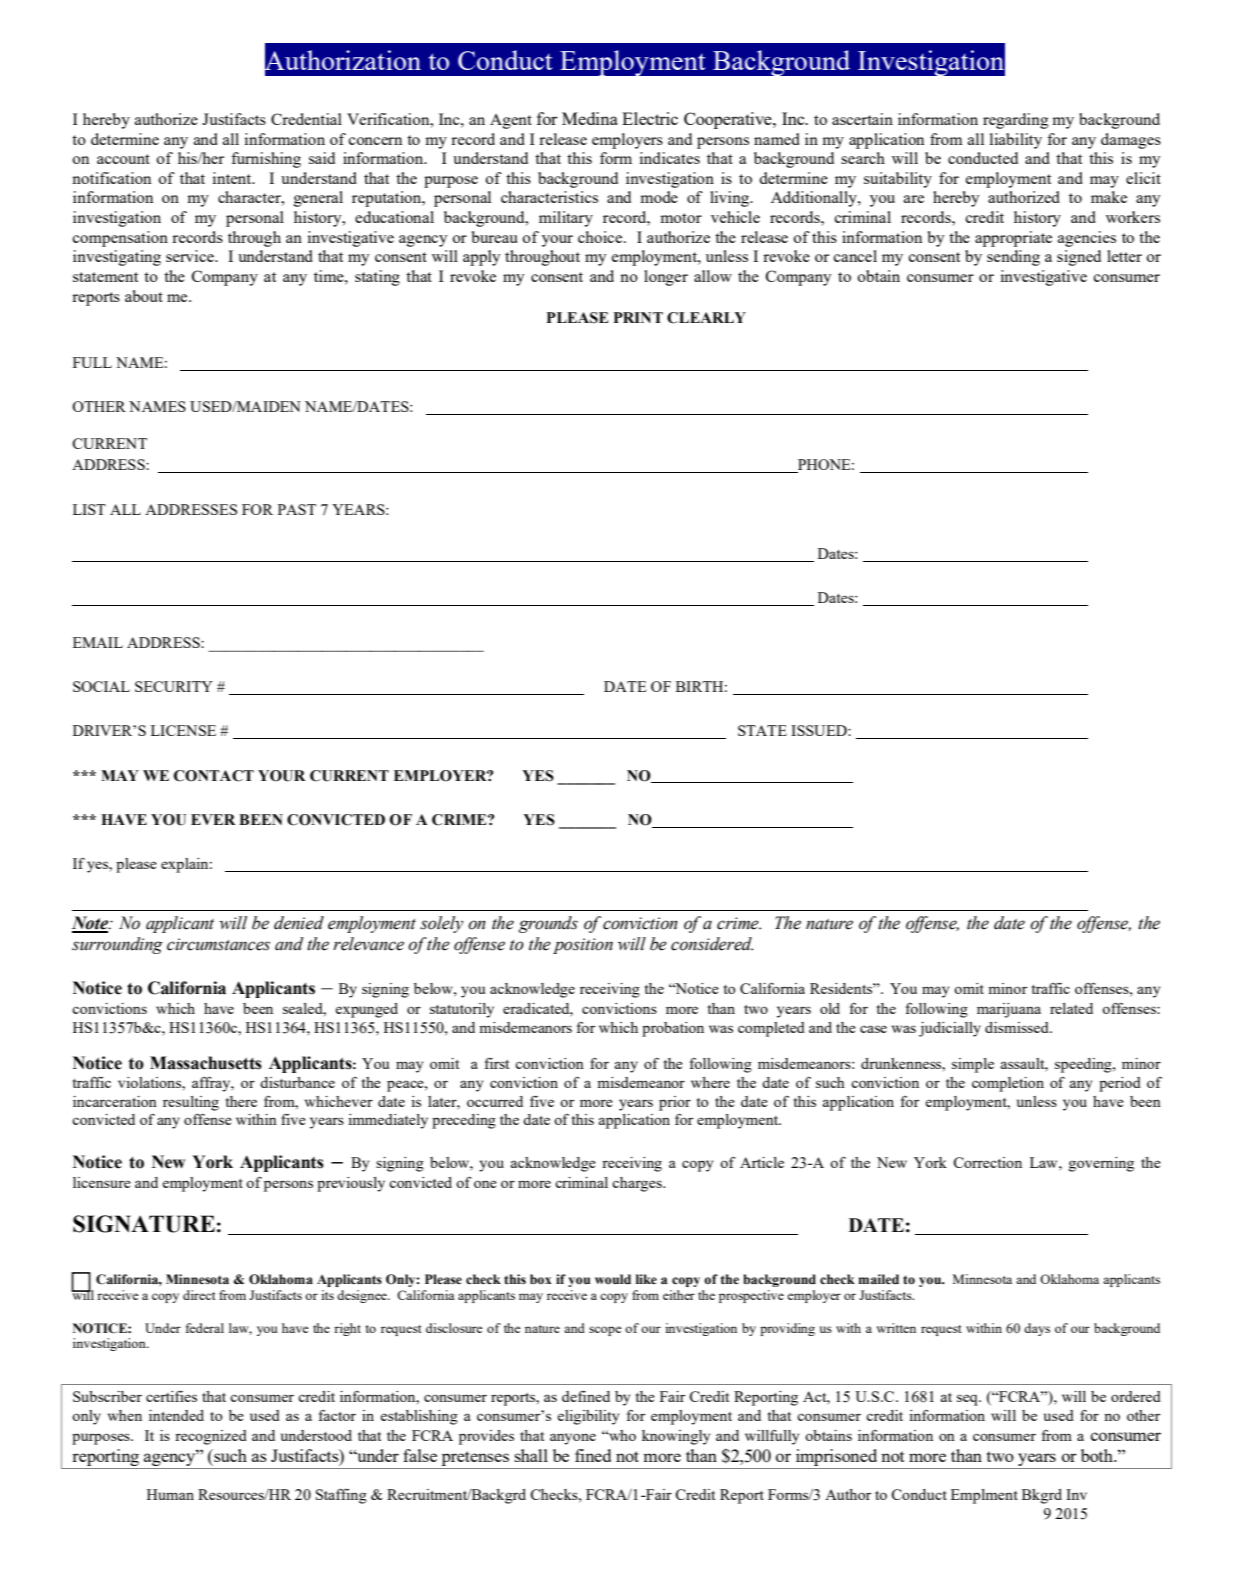  I want to click on both, so click(1098, 1455).
